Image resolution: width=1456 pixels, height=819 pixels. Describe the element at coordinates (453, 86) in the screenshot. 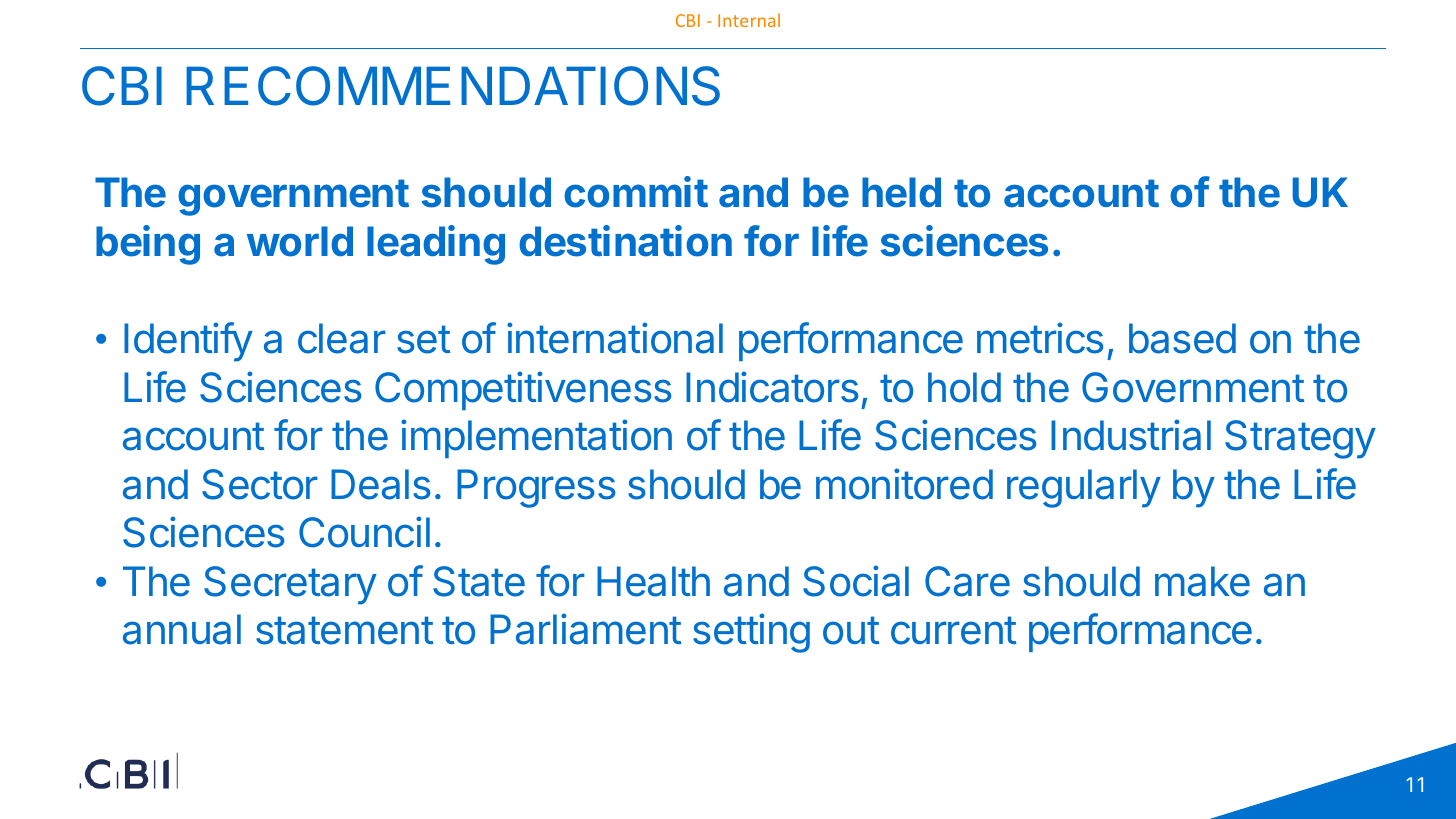

I see `RECOMMENDATIONS` at that location.
